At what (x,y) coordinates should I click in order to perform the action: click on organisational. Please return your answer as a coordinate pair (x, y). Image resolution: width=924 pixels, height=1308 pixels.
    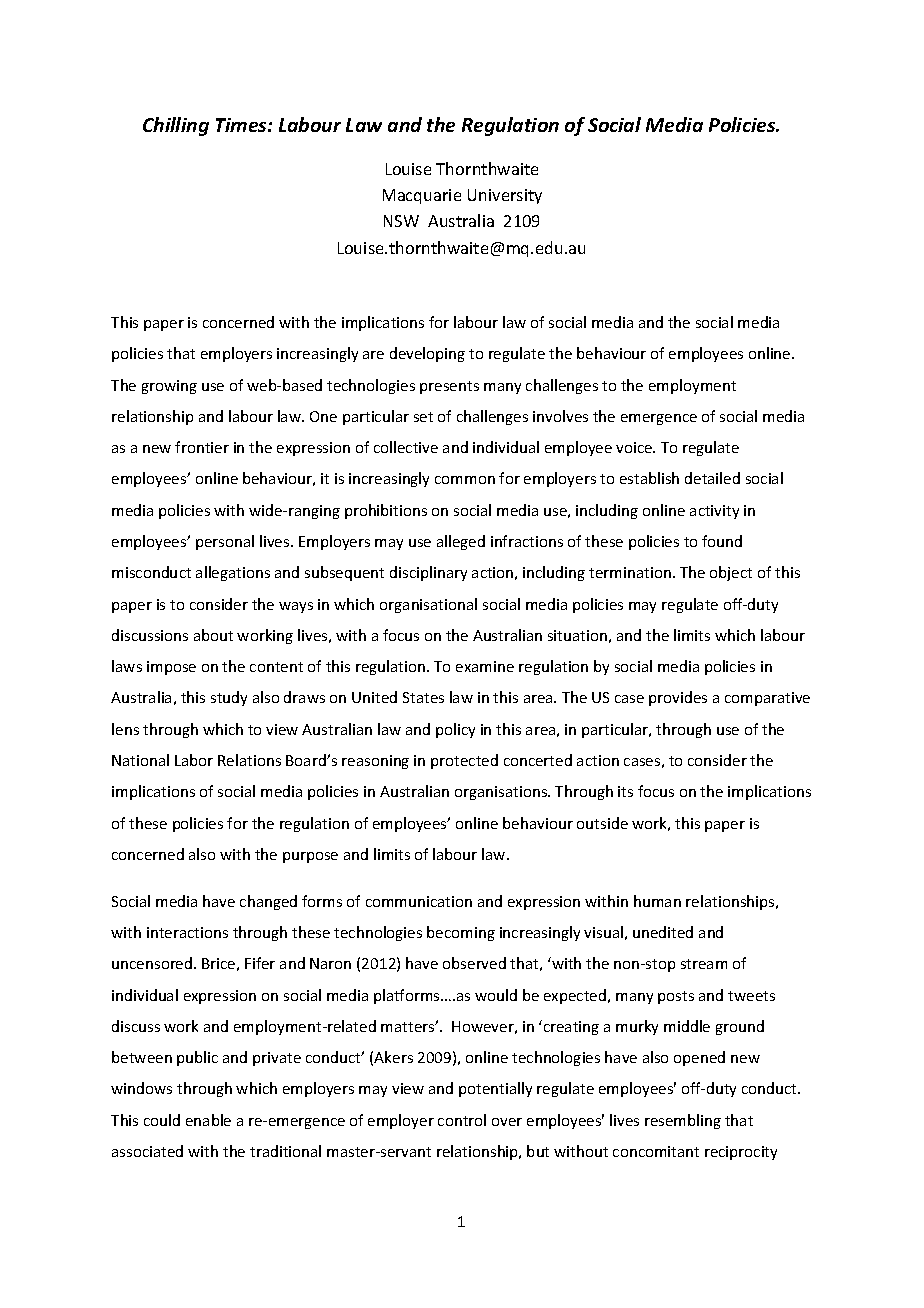
    Looking at the image, I should click on (428, 605).
